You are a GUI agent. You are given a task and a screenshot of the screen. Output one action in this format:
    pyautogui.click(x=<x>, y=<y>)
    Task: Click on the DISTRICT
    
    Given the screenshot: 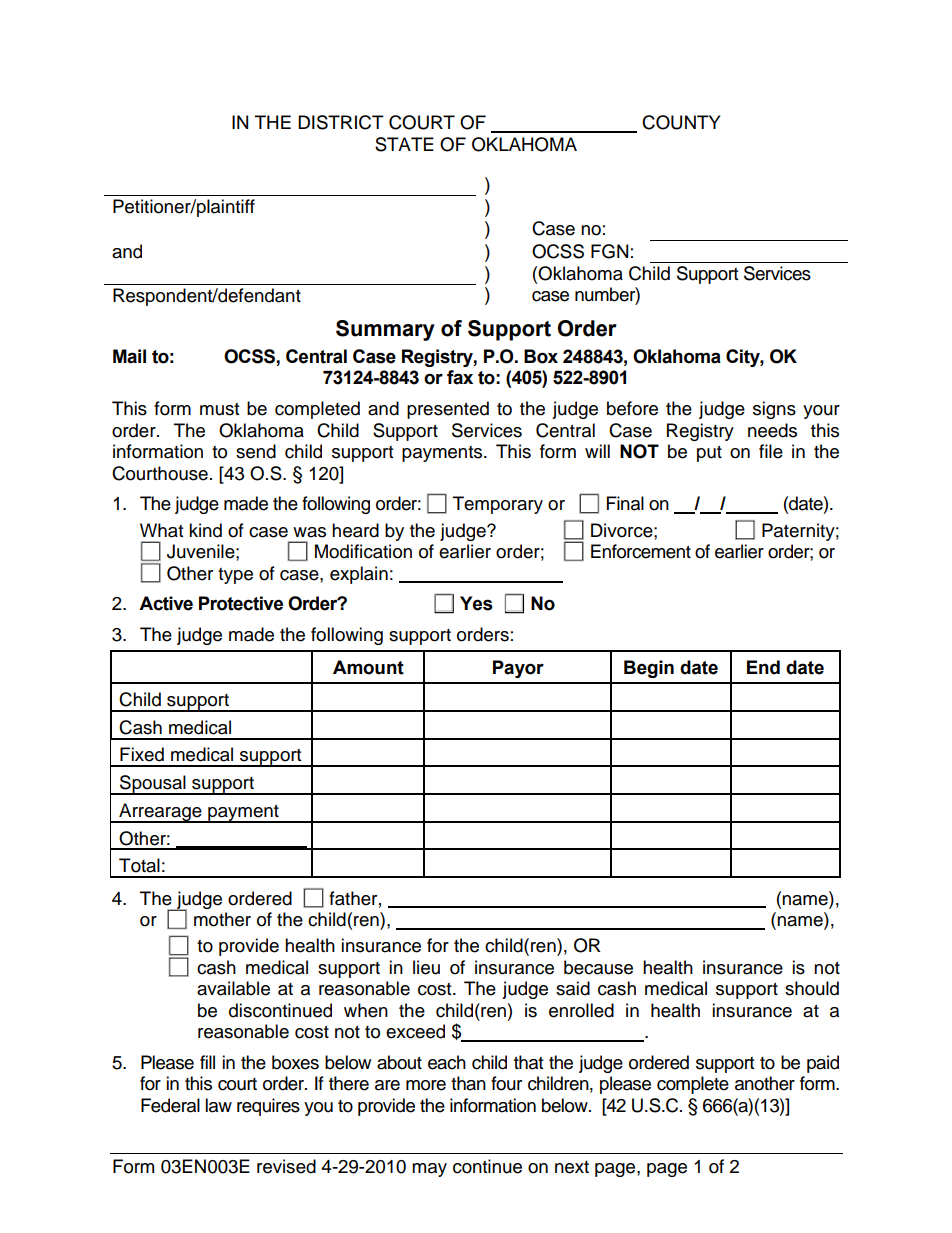 What is the action you would take?
    pyautogui.click(x=341, y=122)
